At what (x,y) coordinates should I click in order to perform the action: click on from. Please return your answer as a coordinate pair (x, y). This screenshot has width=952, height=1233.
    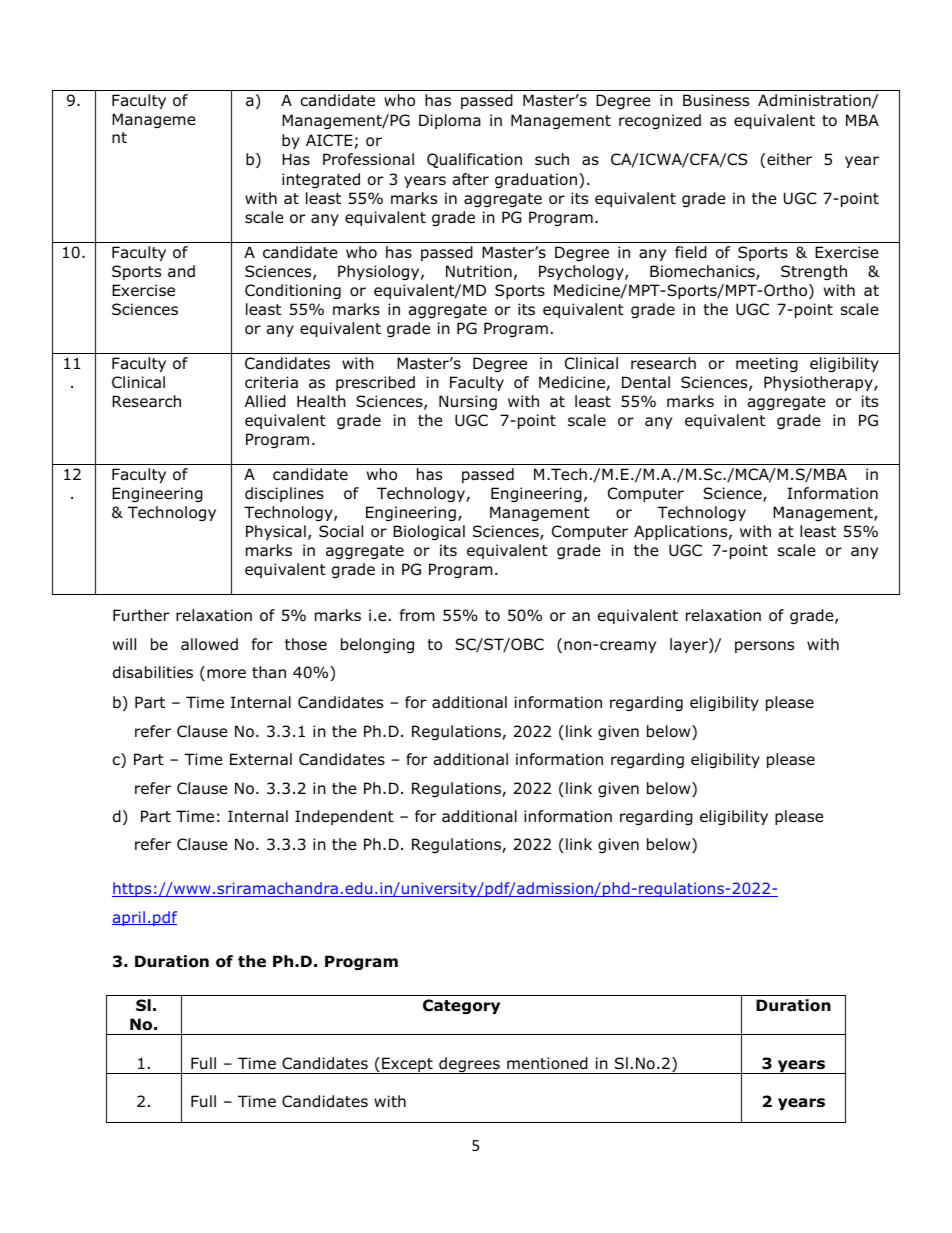
    Looking at the image, I should click on (417, 615).
